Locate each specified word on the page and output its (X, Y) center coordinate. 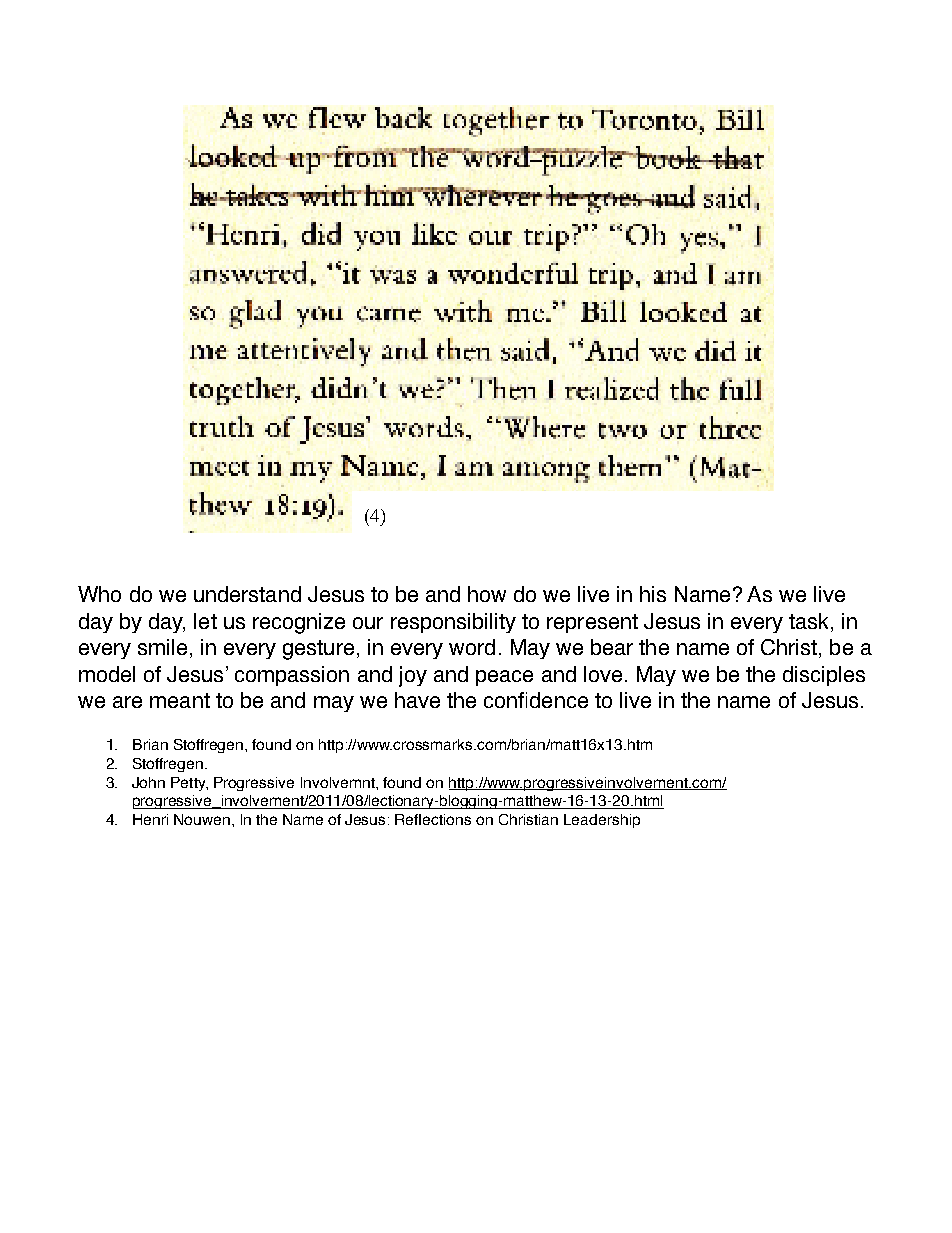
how (487, 594)
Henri (150, 819)
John (148, 782)
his (653, 594)
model (107, 674)
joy (413, 676)
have (417, 700)
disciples (824, 676)
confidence (536, 700)
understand (247, 594)
